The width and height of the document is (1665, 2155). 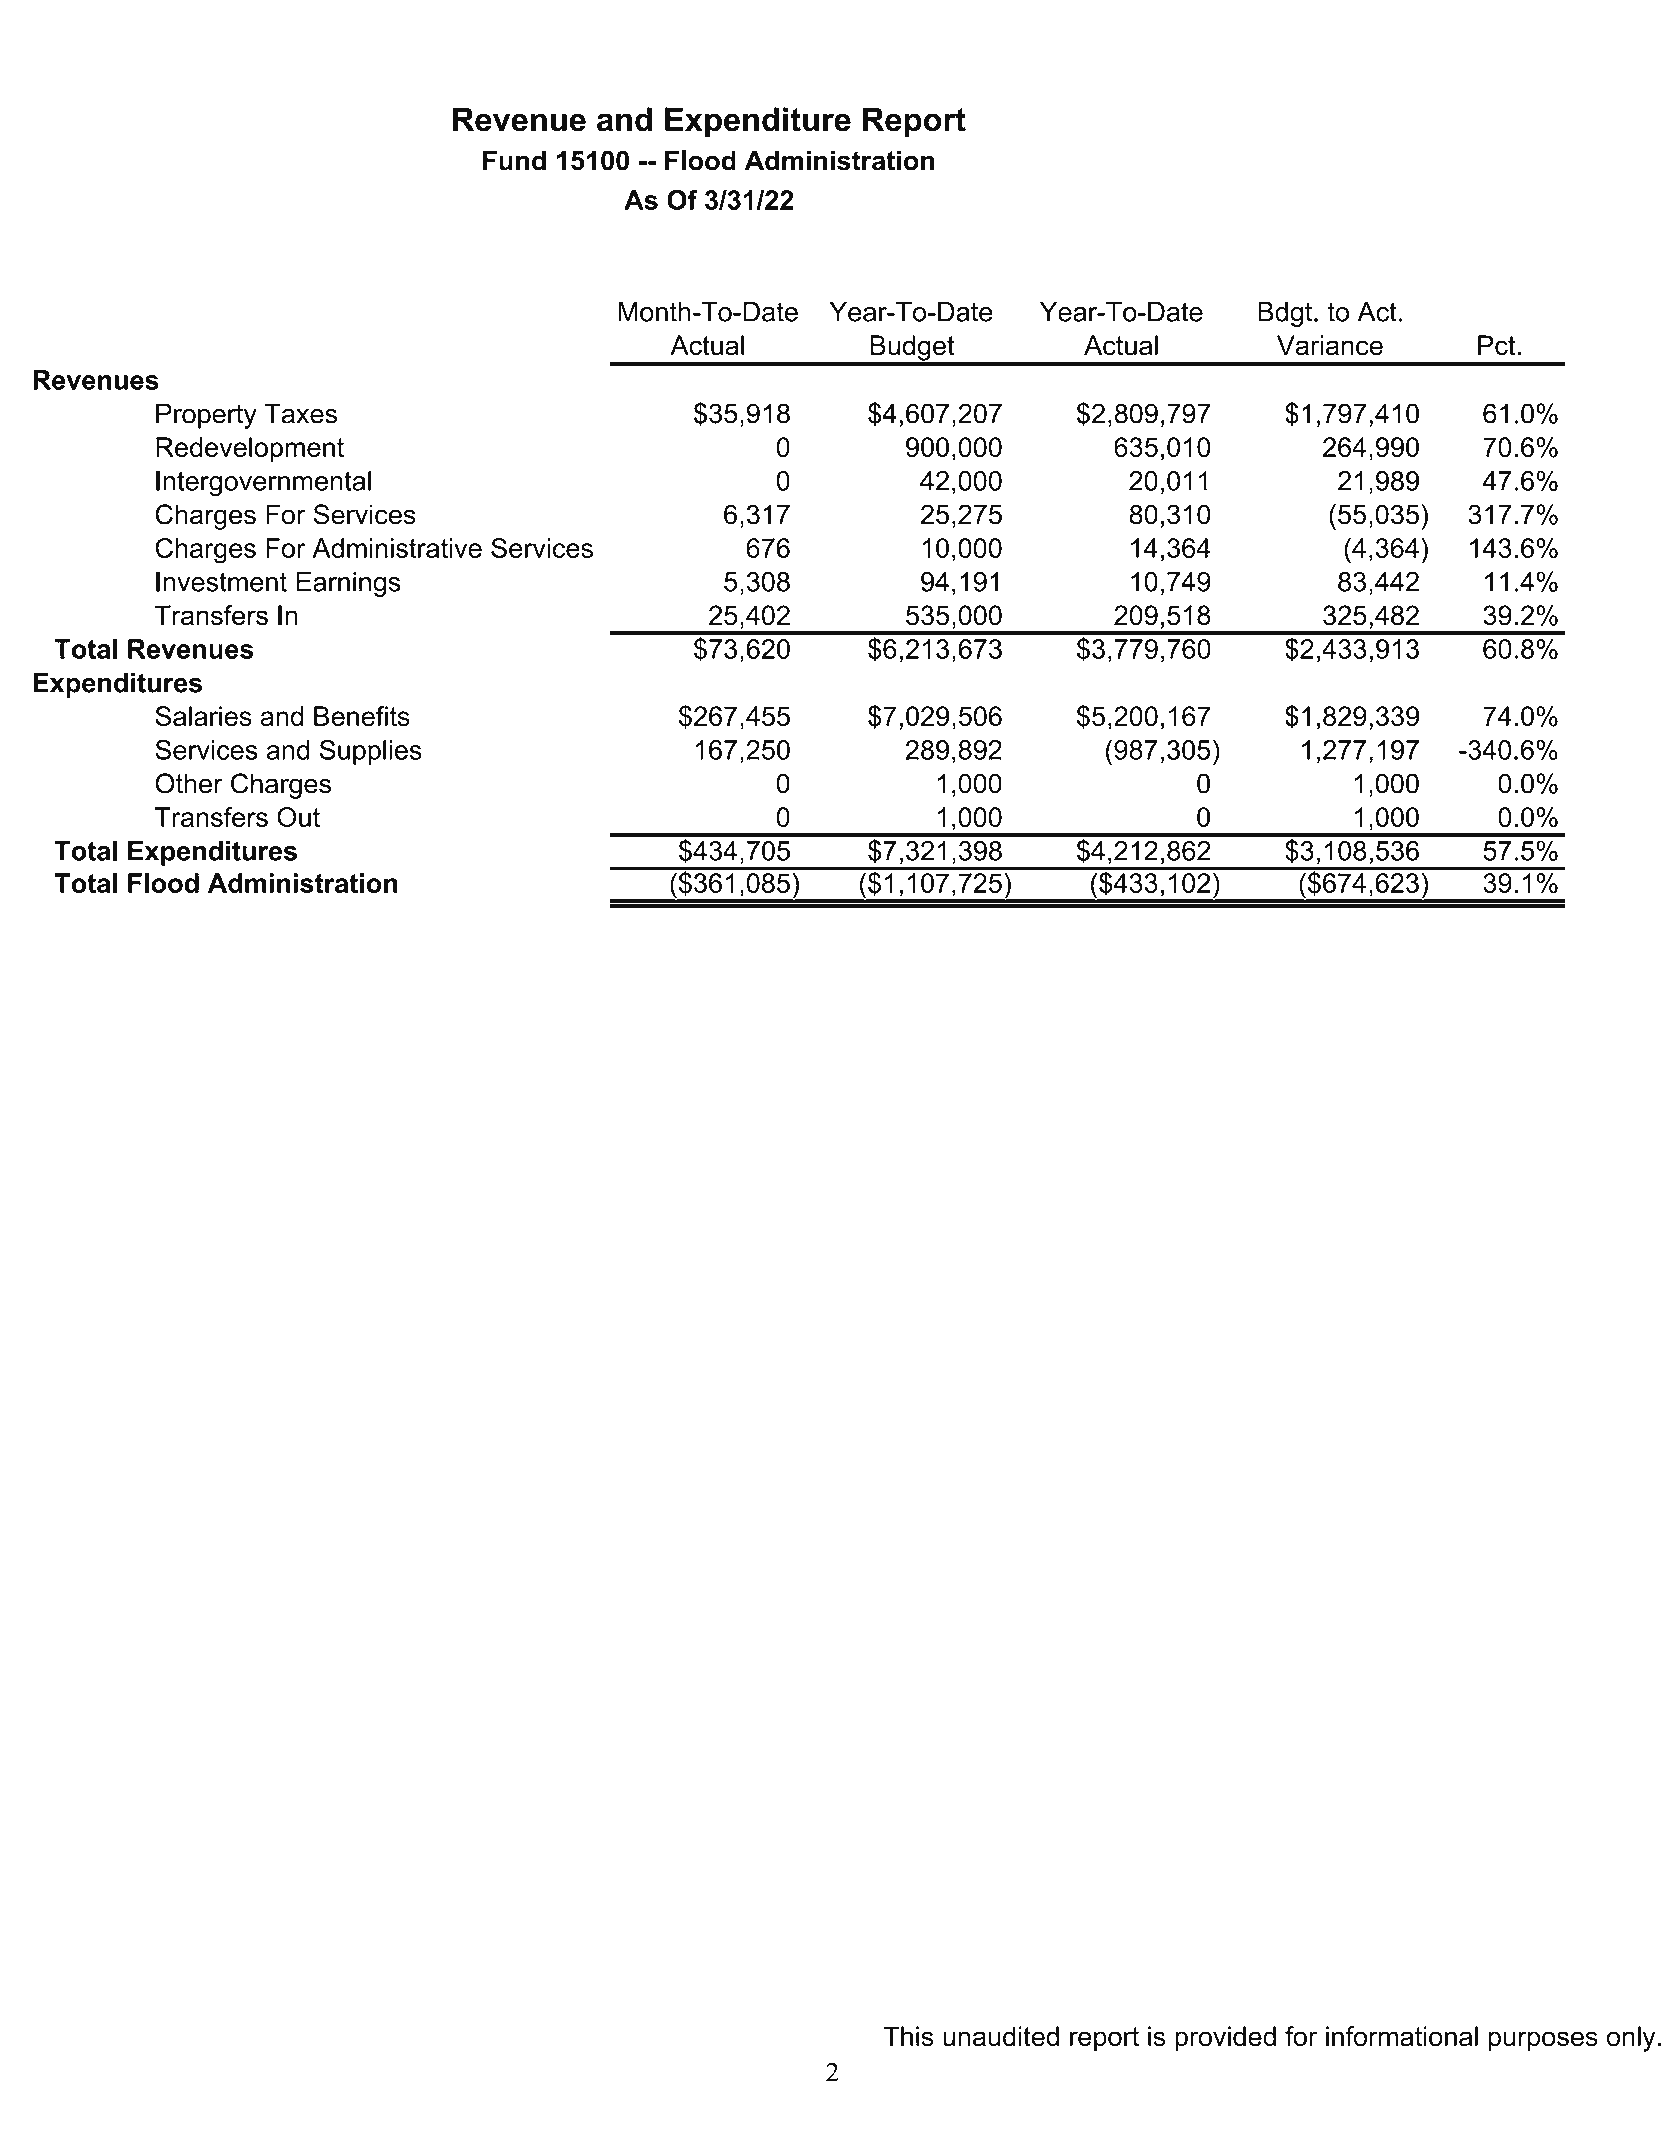 I want to click on provided, so click(x=1225, y=2039).
